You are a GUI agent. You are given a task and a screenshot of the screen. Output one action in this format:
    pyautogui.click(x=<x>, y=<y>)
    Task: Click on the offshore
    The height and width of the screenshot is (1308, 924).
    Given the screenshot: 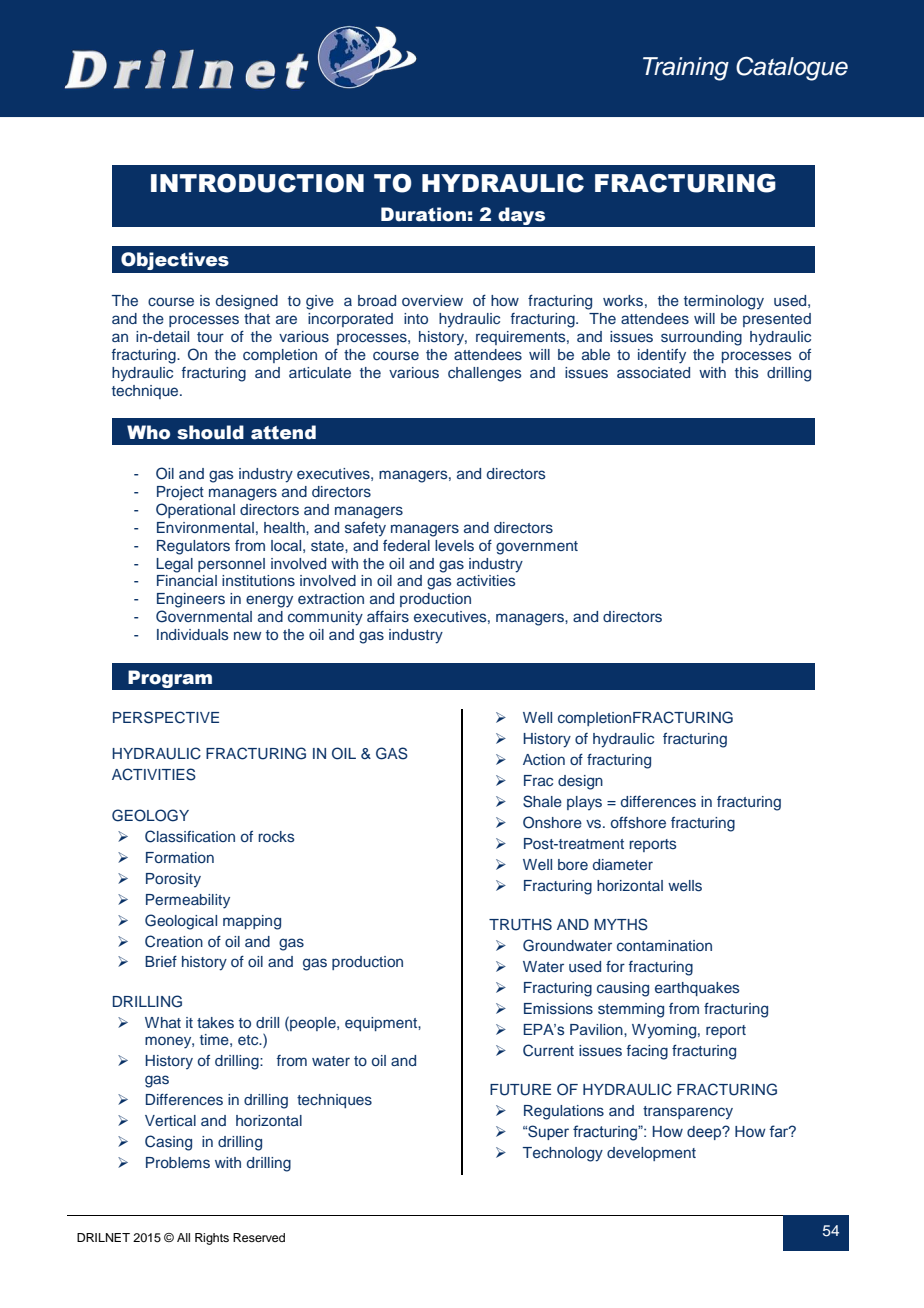 What is the action you would take?
    pyautogui.click(x=638, y=822)
